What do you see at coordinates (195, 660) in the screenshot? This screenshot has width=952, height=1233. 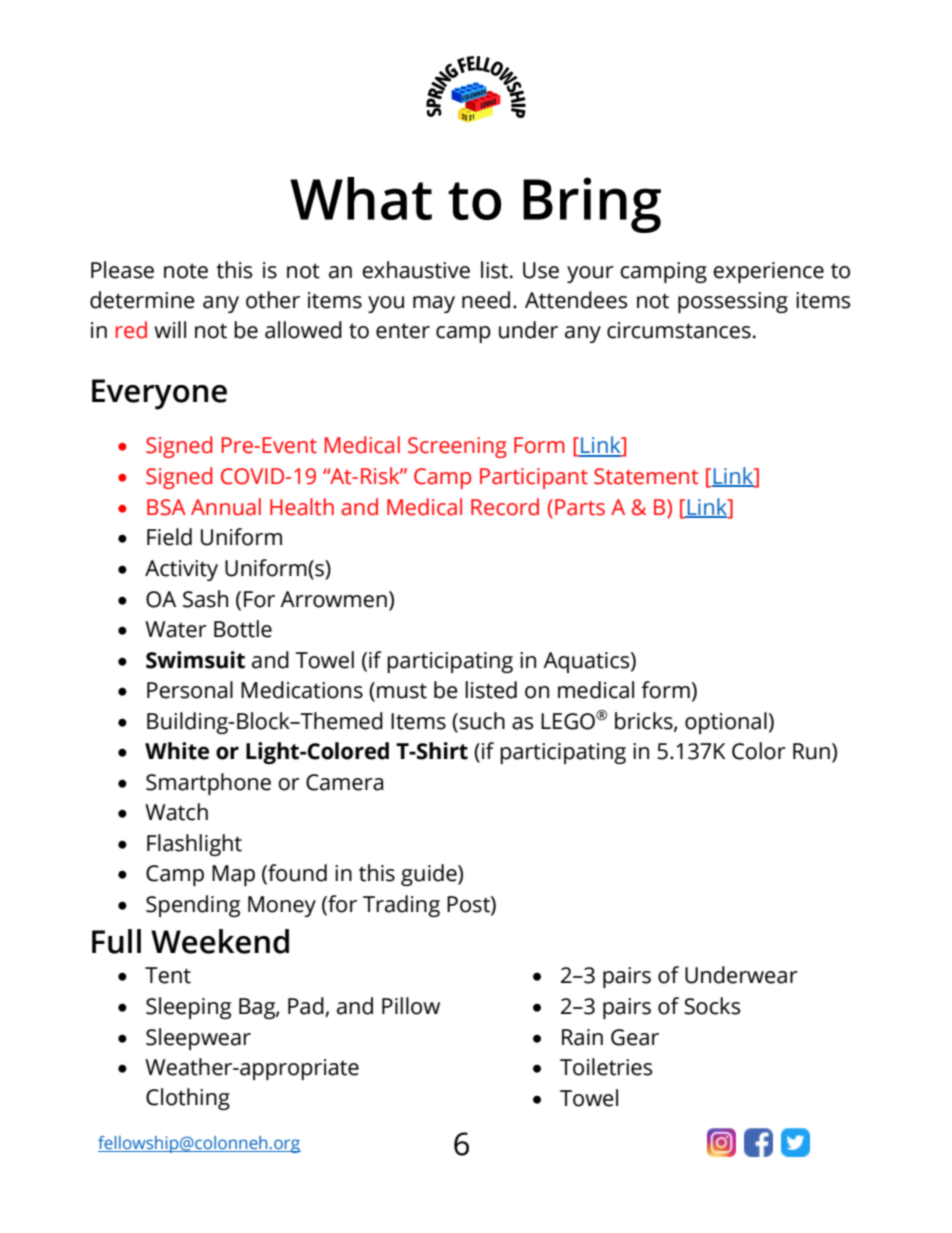 I see `Swimsuit` at bounding box center [195, 660].
